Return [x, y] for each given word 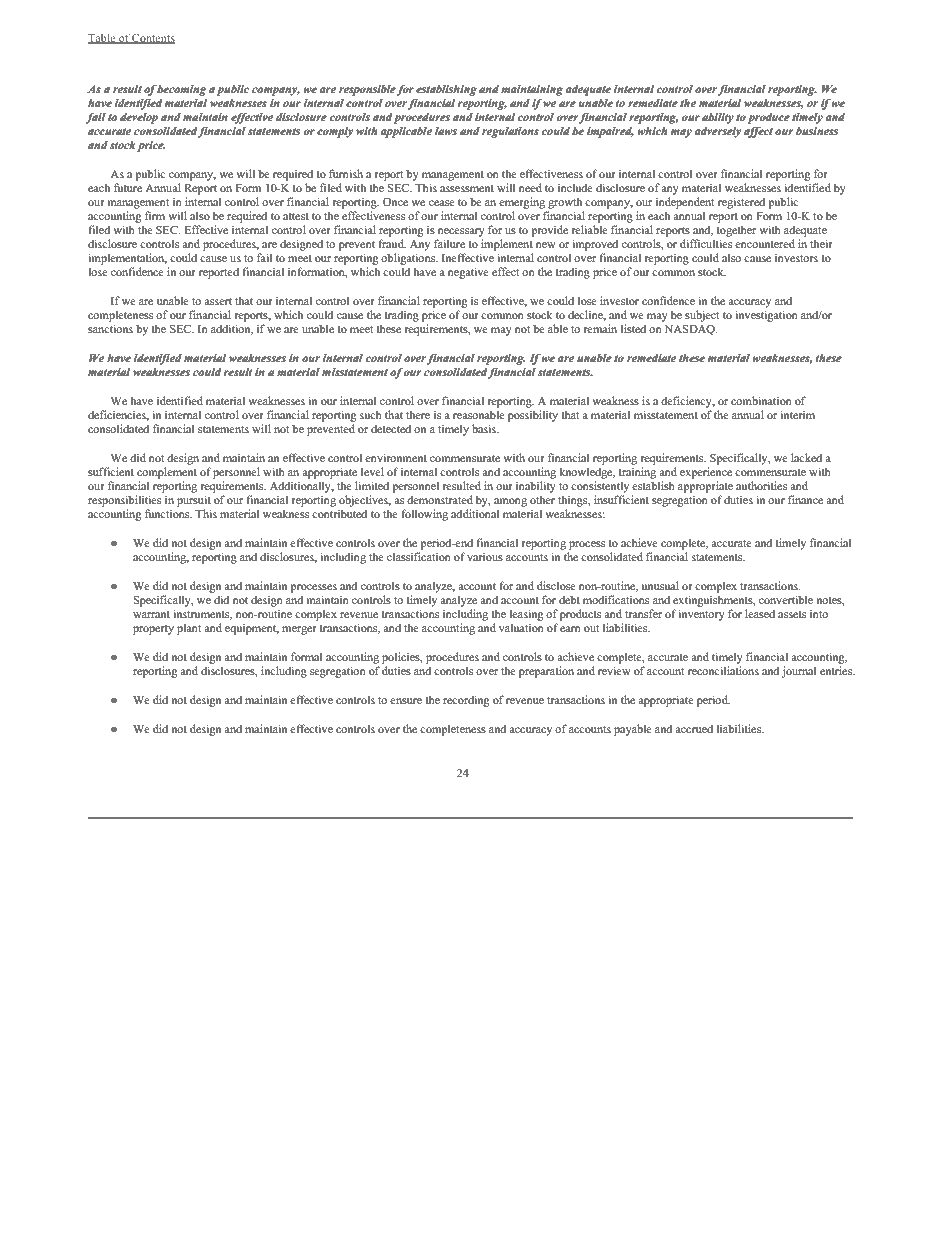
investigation [766, 316]
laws [446, 131]
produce [769, 118]
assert [218, 301]
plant [189, 629]
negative [468, 273]
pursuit [194, 501]
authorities [761, 485]
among [510, 502]
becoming [181, 90]
